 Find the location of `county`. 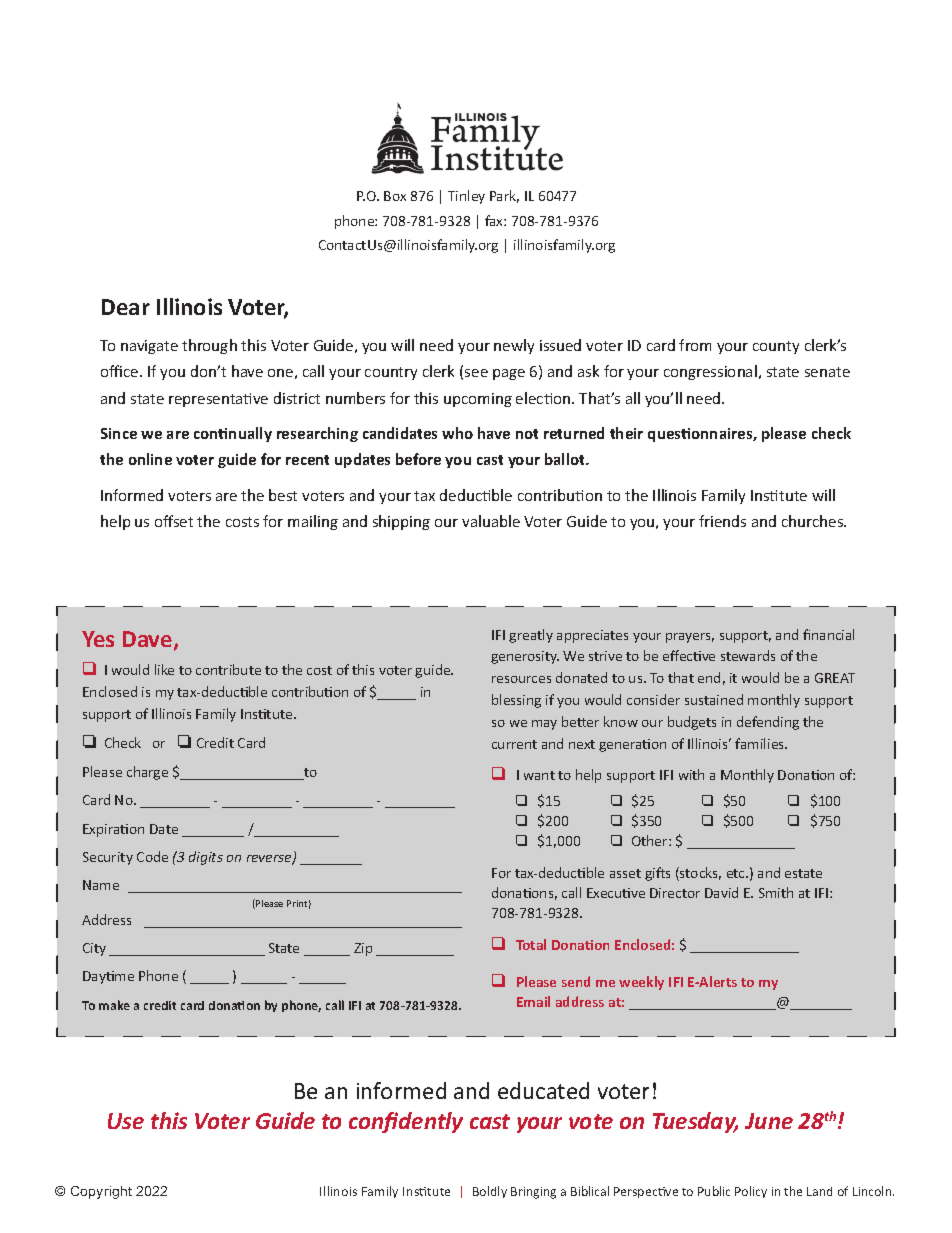

county is located at coordinates (776, 347).
